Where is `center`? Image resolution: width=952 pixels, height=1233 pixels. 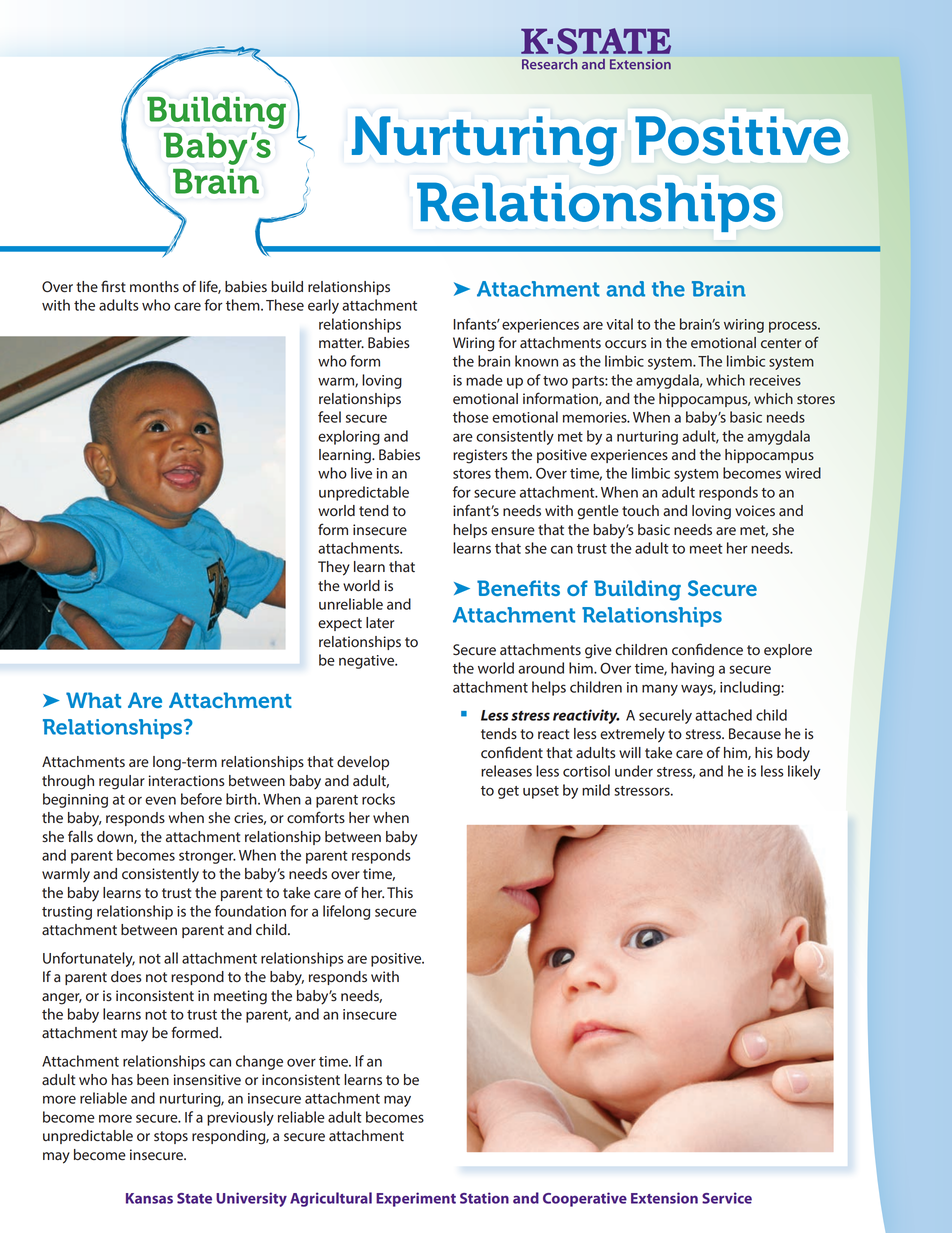
center is located at coordinates (781, 343).
